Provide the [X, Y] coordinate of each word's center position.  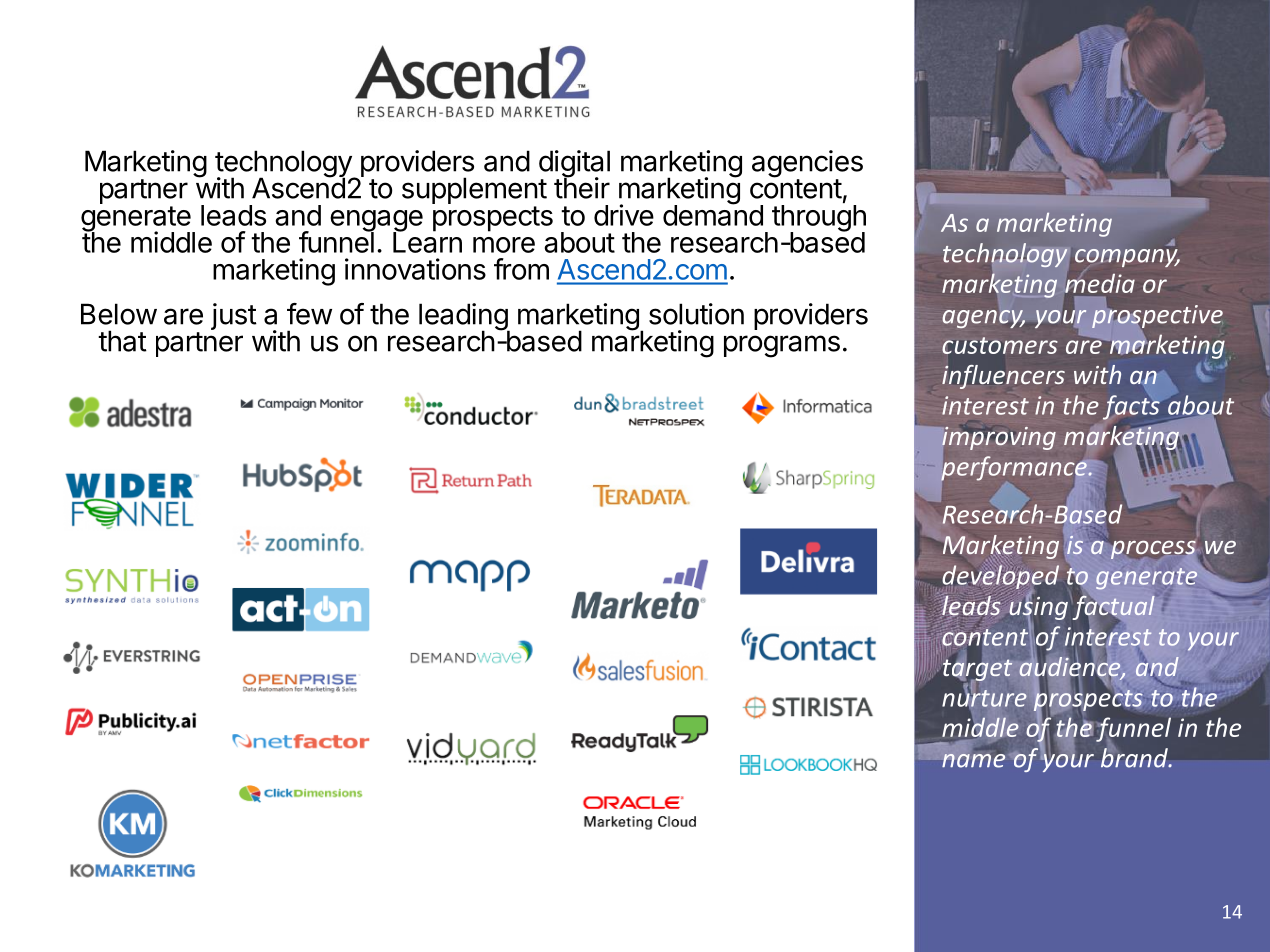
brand [1135, 758]
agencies [807, 165]
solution [696, 314]
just [234, 316]
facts [1131, 407]
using [1038, 608]
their [582, 187]
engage [376, 222]
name [973, 761]
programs [782, 346]
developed [1001, 577]
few [309, 314]
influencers [1003, 377]
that [122, 341]
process [1152, 548]
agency [983, 317]
